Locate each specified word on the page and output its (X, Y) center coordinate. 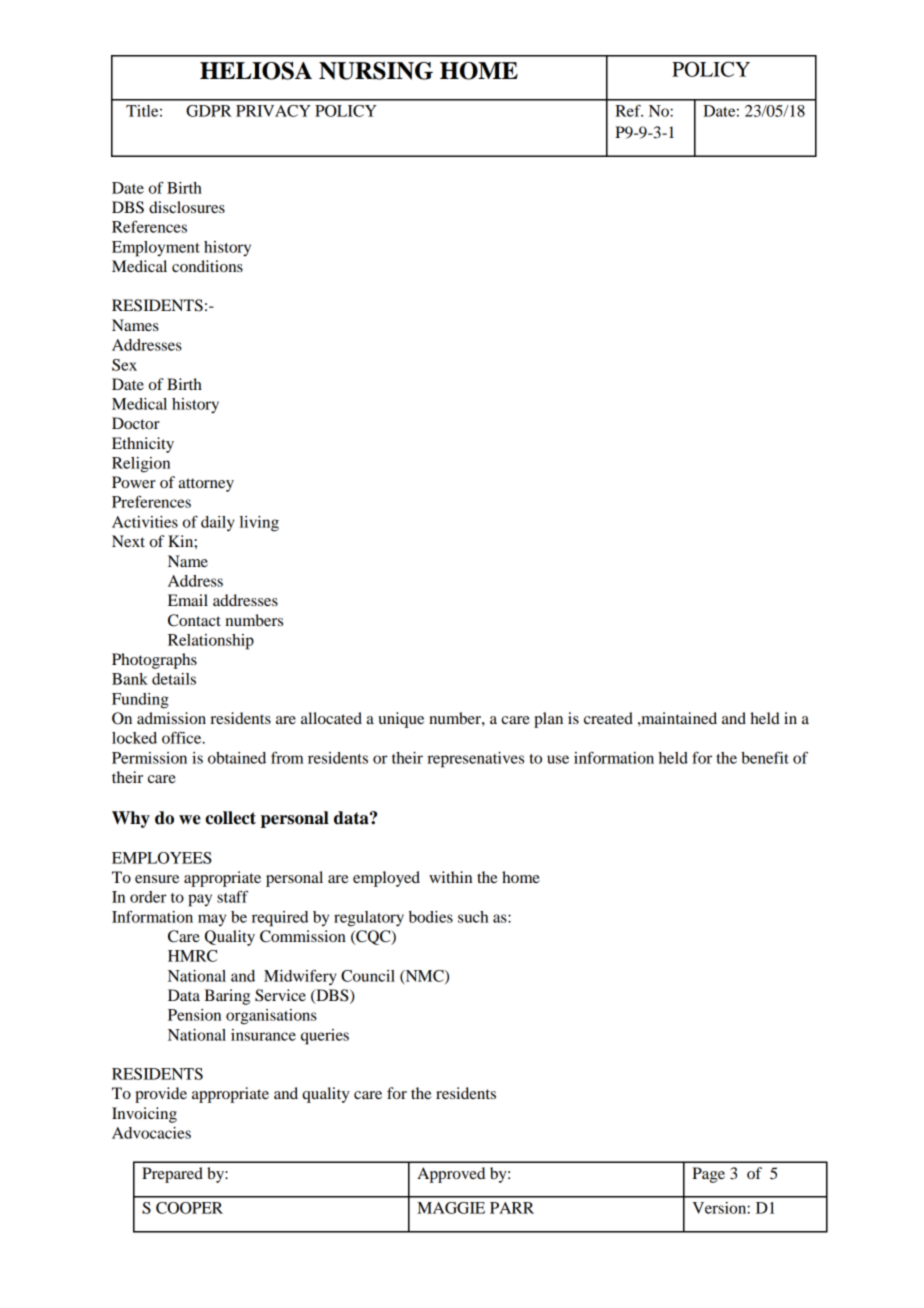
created (608, 718)
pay (200, 900)
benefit (765, 757)
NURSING (376, 71)
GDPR (209, 111)
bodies (431, 917)
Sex (124, 365)
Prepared (172, 1175)
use (558, 759)
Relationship (211, 642)
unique (401, 720)
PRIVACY (273, 111)
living (259, 524)
